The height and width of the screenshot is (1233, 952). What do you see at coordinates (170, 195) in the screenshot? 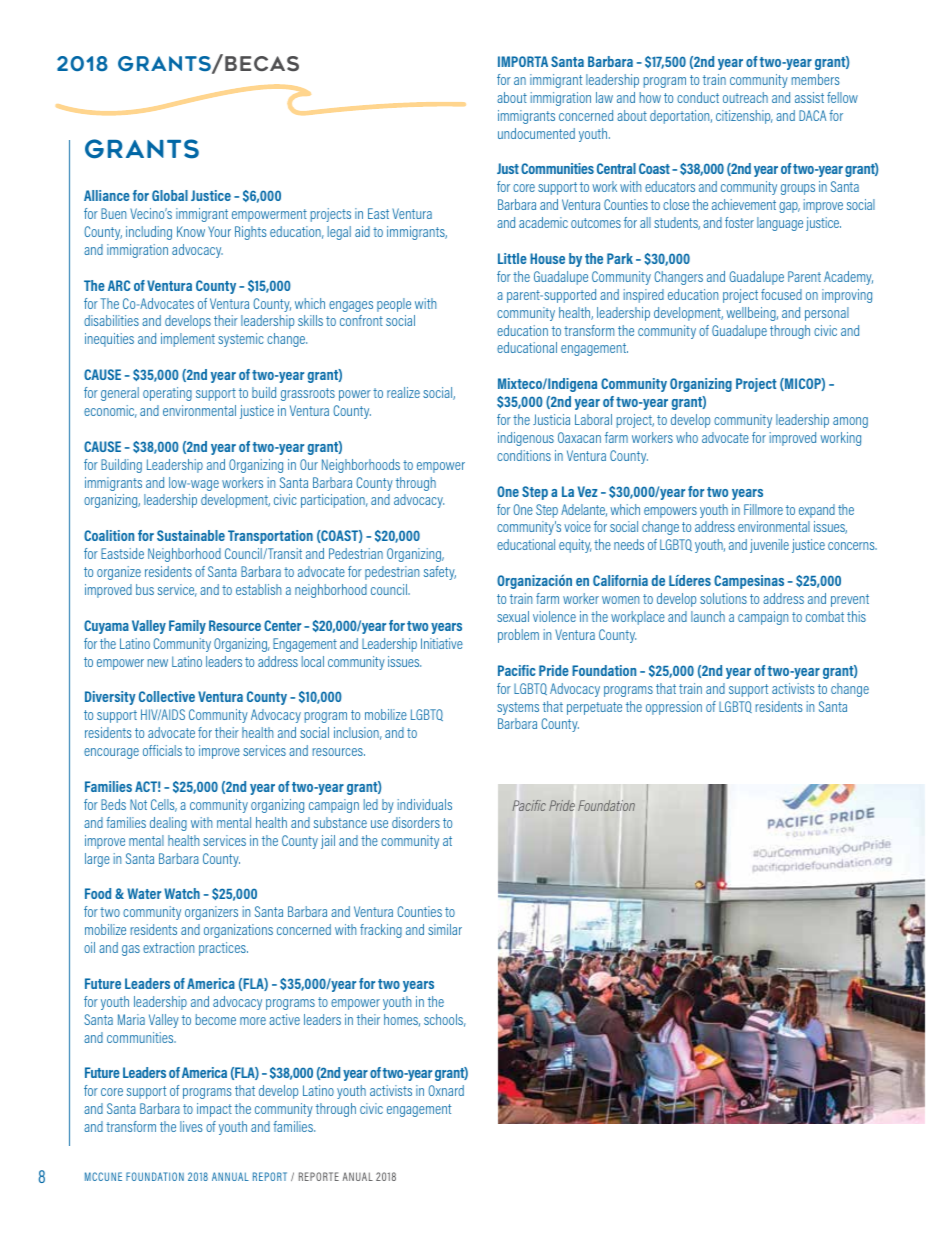
I see `Global` at bounding box center [170, 195].
